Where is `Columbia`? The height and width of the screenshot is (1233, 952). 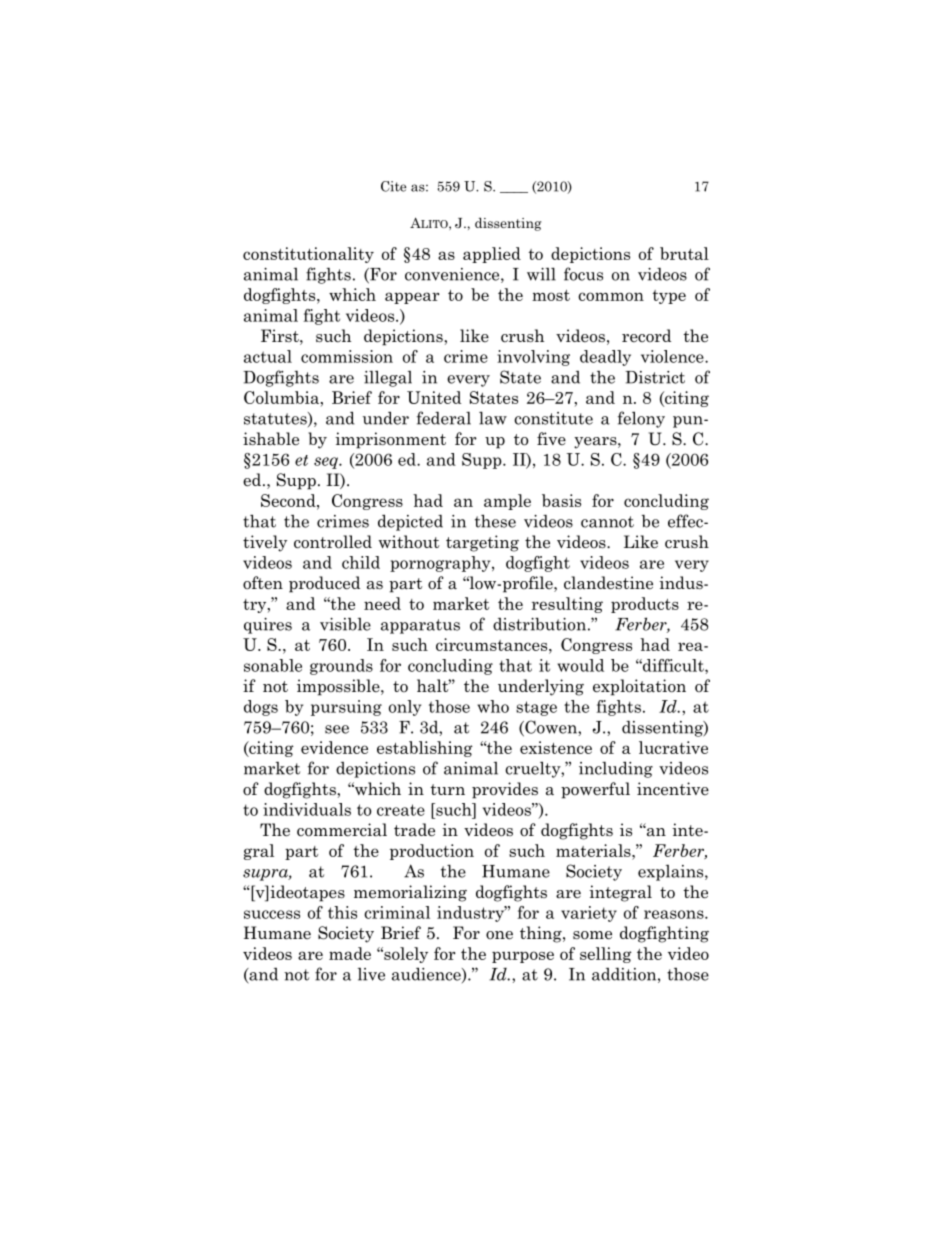
Columbia is located at coordinates (282, 397).
